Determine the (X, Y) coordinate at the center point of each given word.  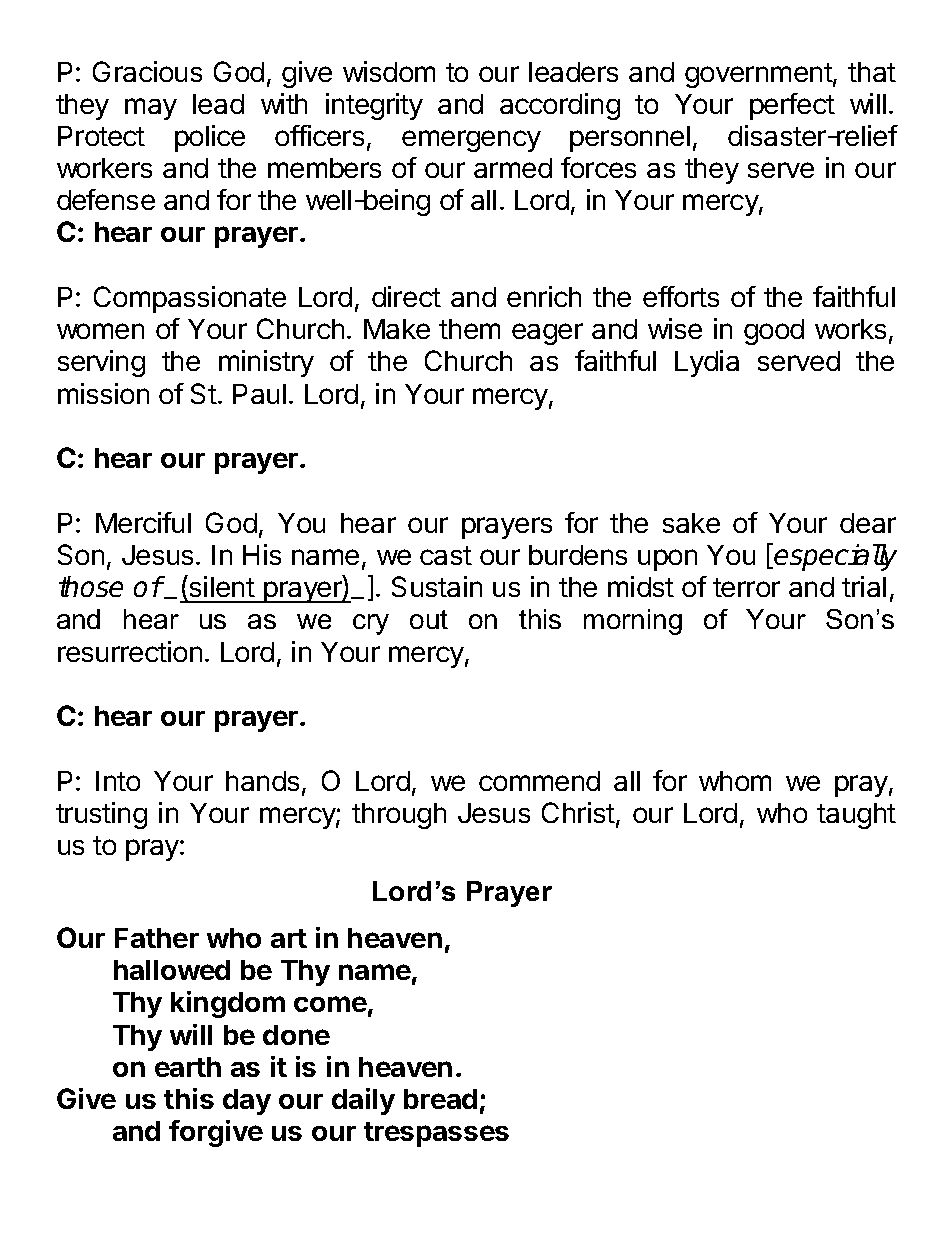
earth (188, 1067)
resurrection (130, 651)
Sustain (437, 586)
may (151, 109)
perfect (792, 106)
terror (746, 587)
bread (440, 1099)
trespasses (436, 1134)
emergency (471, 141)
